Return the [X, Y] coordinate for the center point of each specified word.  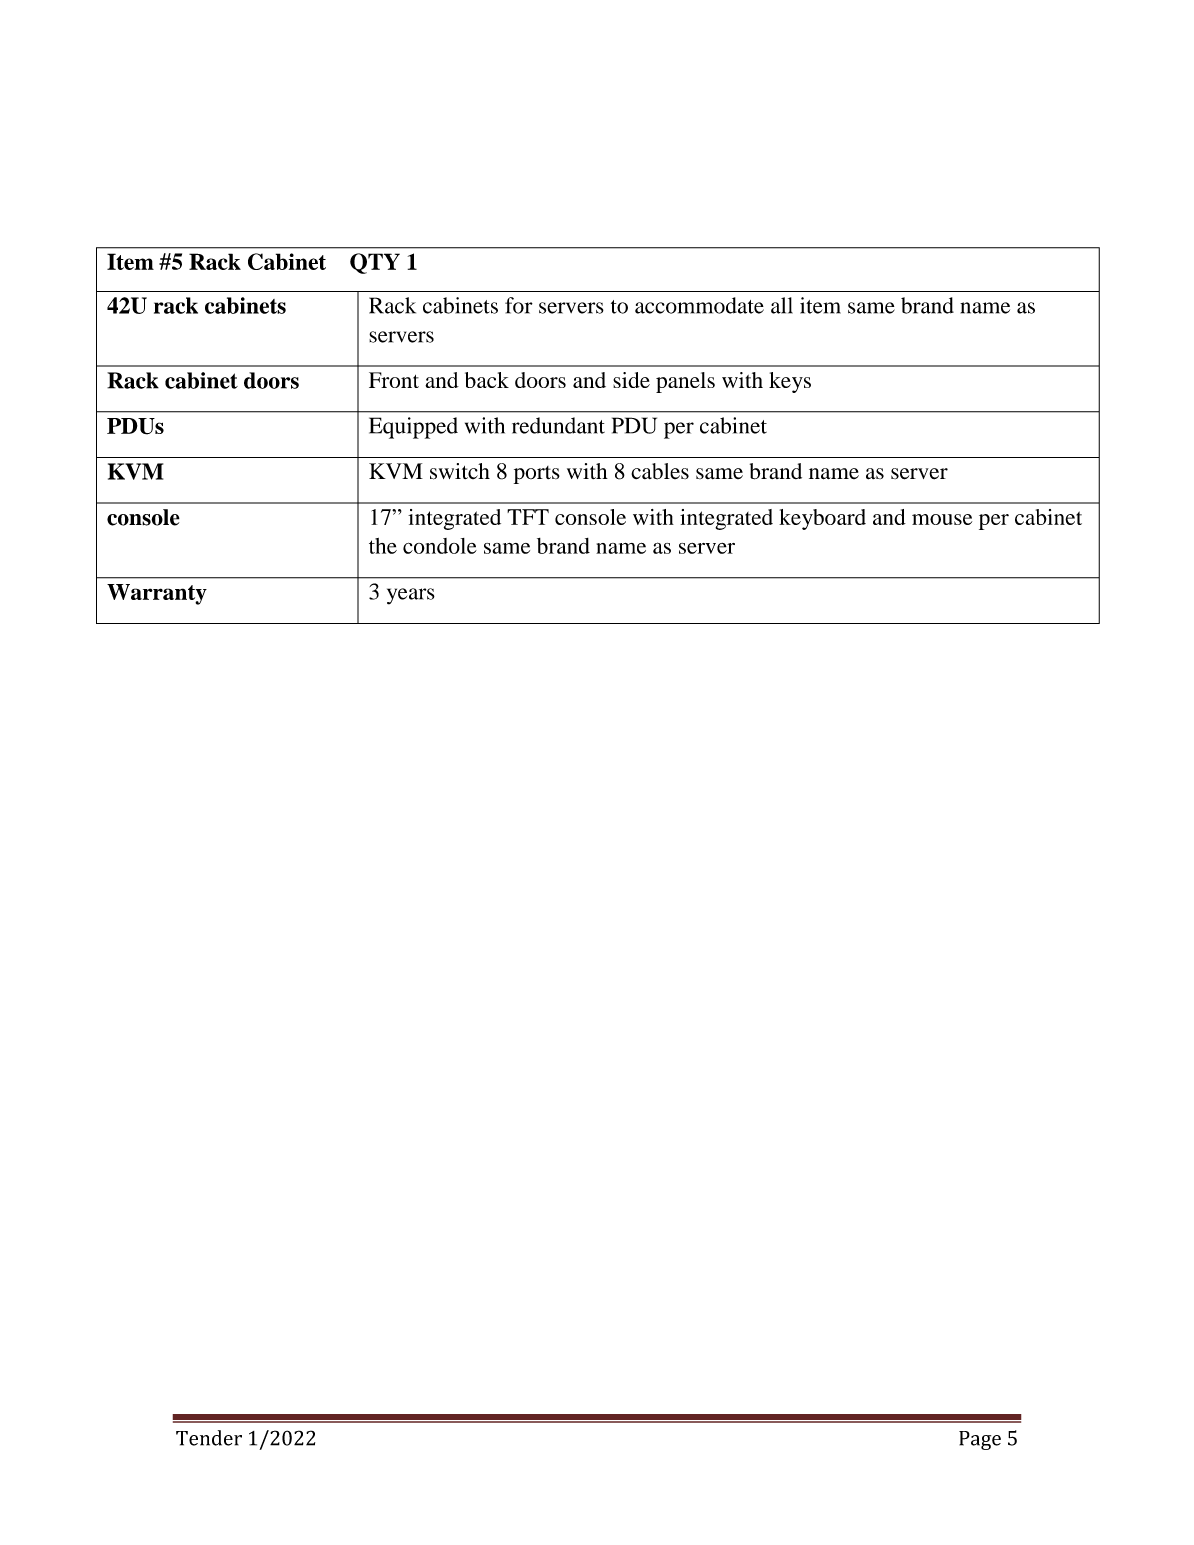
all [782, 305]
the [383, 546]
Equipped [413, 428]
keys [790, 382]
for [519, 305]
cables [660, 471]
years [411, 596]
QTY [375, 263]
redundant [558, 425]
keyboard [822, 519]
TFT [528, 517]
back [487, 380]
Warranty [157, 594]
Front [394, 380]
